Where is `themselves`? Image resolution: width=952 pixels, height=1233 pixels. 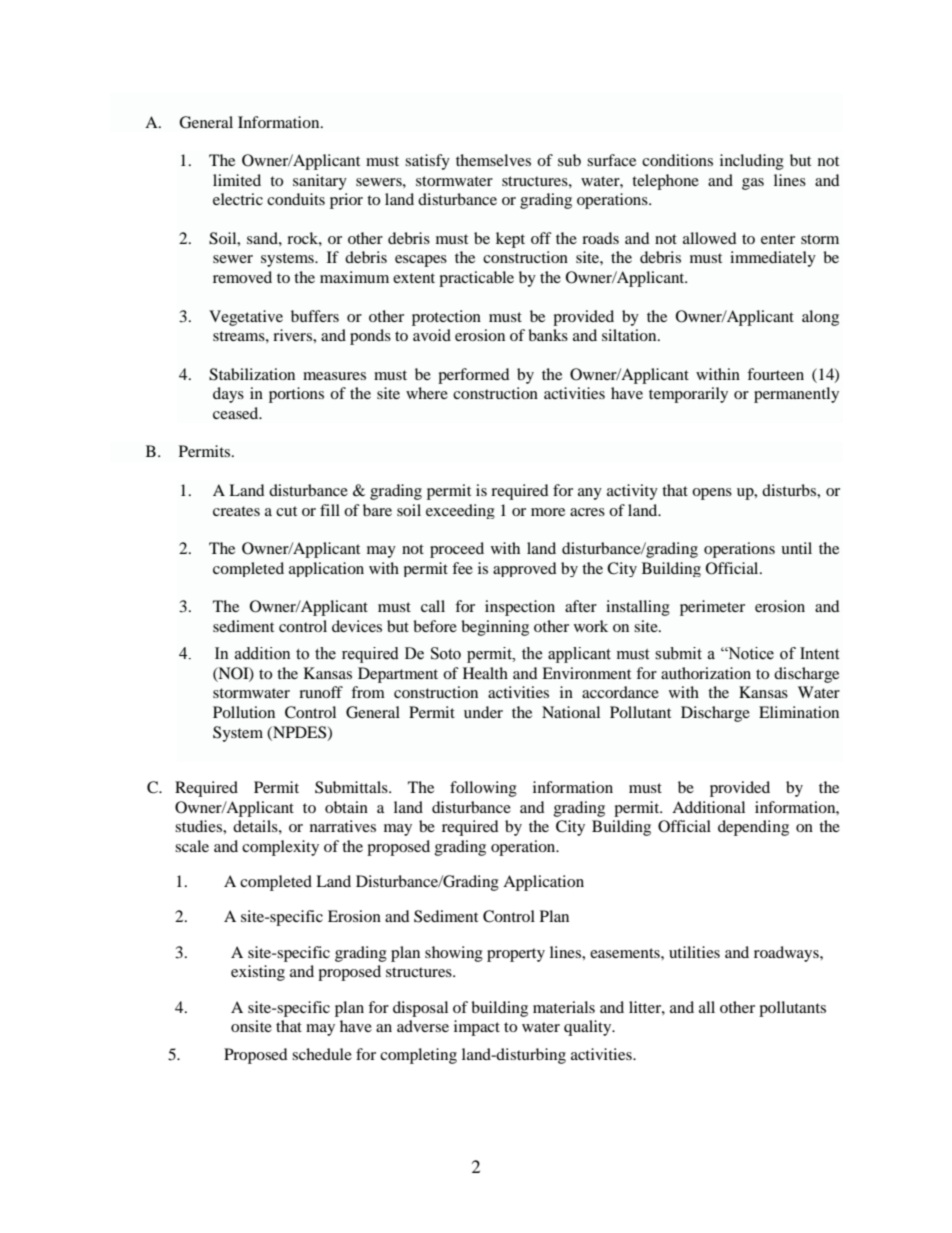 themselves is located at coordinates (493, 160).
